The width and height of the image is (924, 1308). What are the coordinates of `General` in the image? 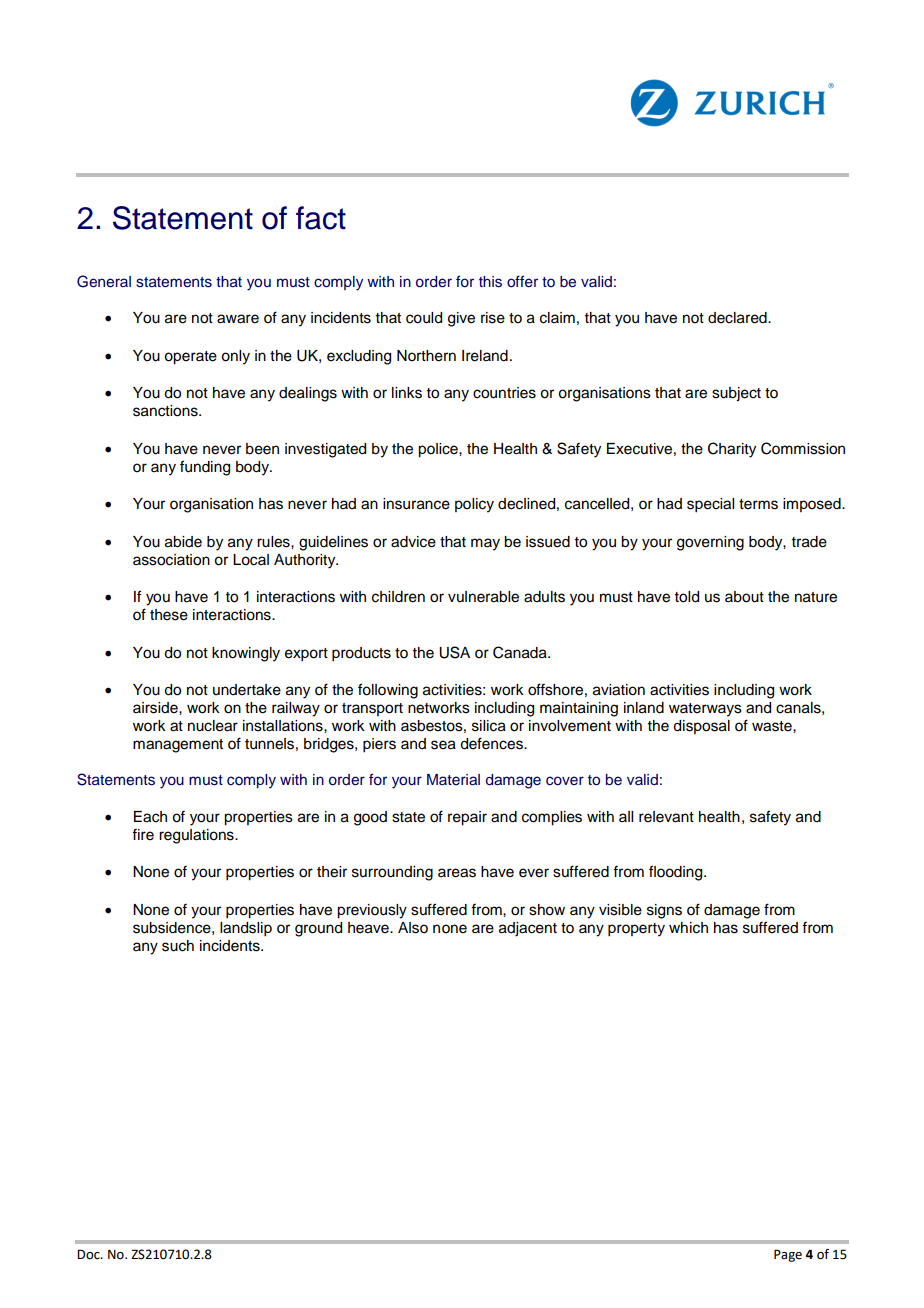 It's located at (104, 281).
